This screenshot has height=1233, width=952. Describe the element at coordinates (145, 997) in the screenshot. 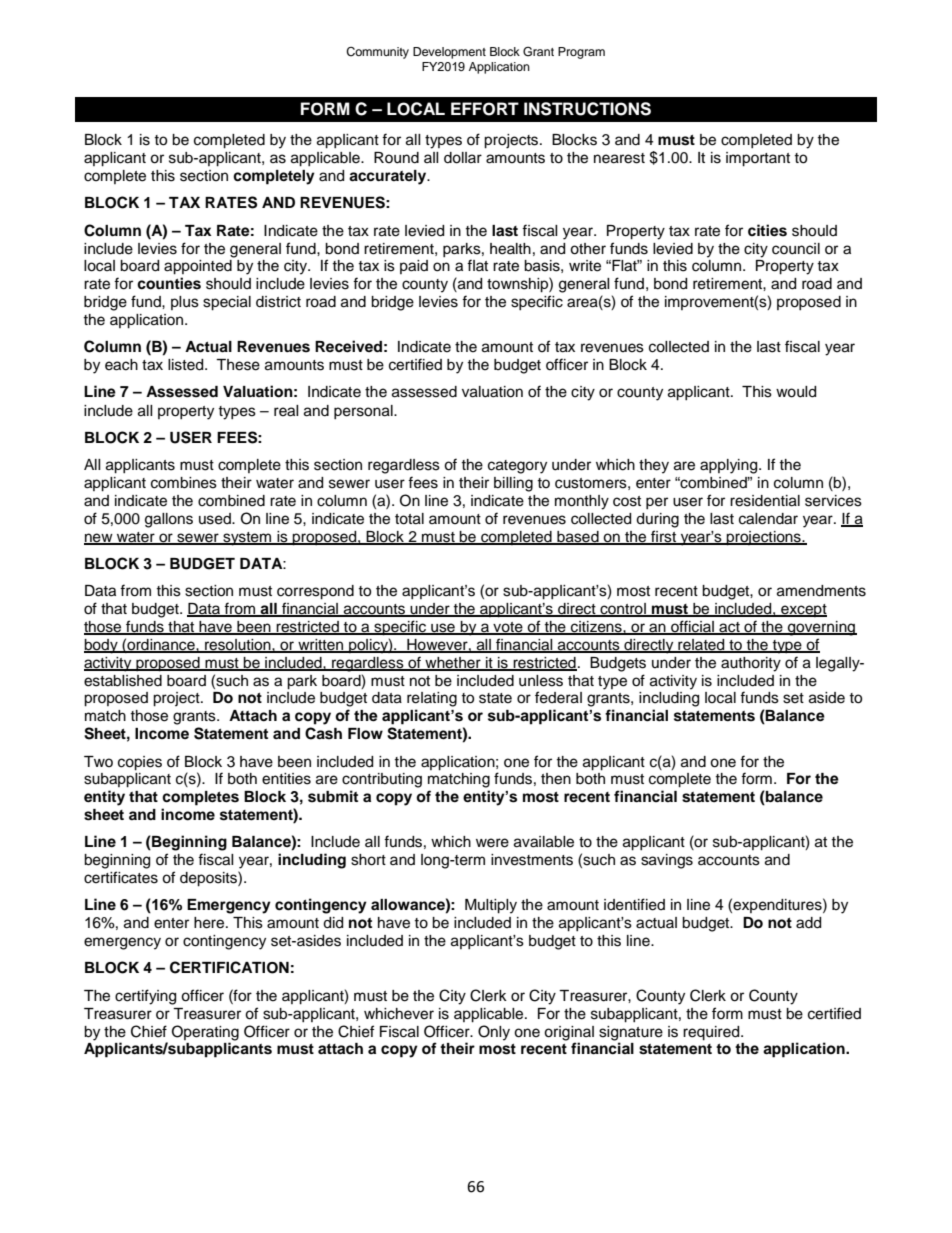

I see `certifying` at that location.
